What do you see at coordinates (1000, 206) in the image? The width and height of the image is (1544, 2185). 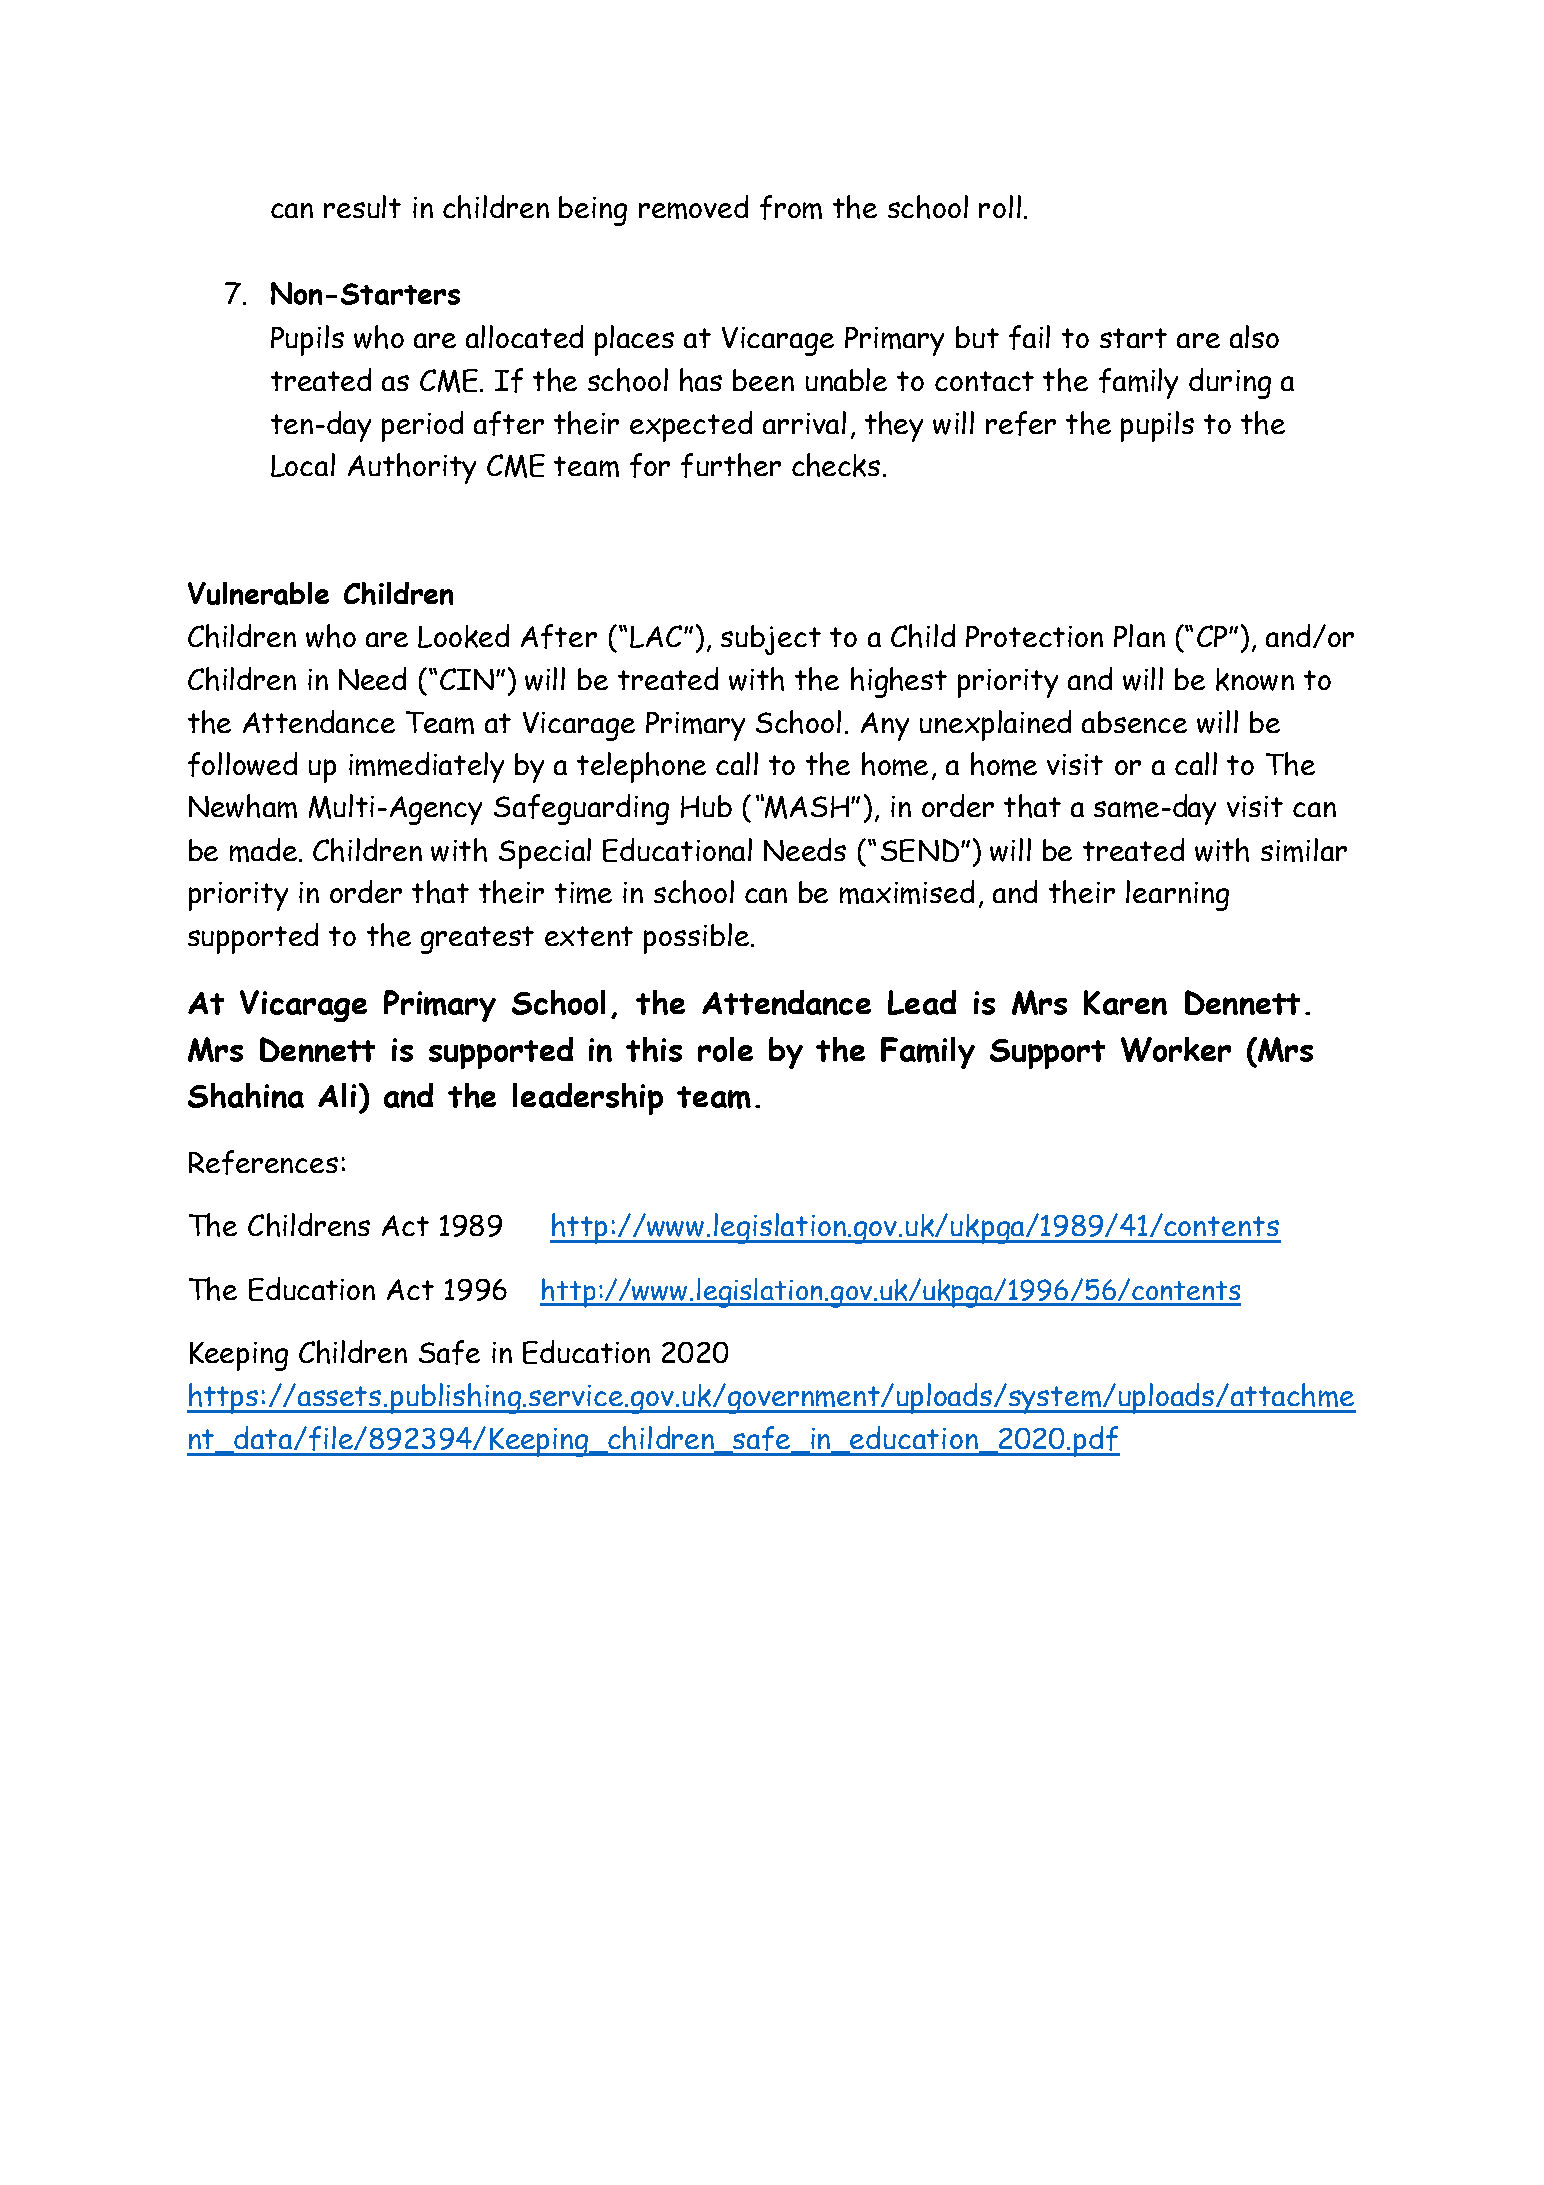 I see `roll` at bounding box center [1000, 206].
